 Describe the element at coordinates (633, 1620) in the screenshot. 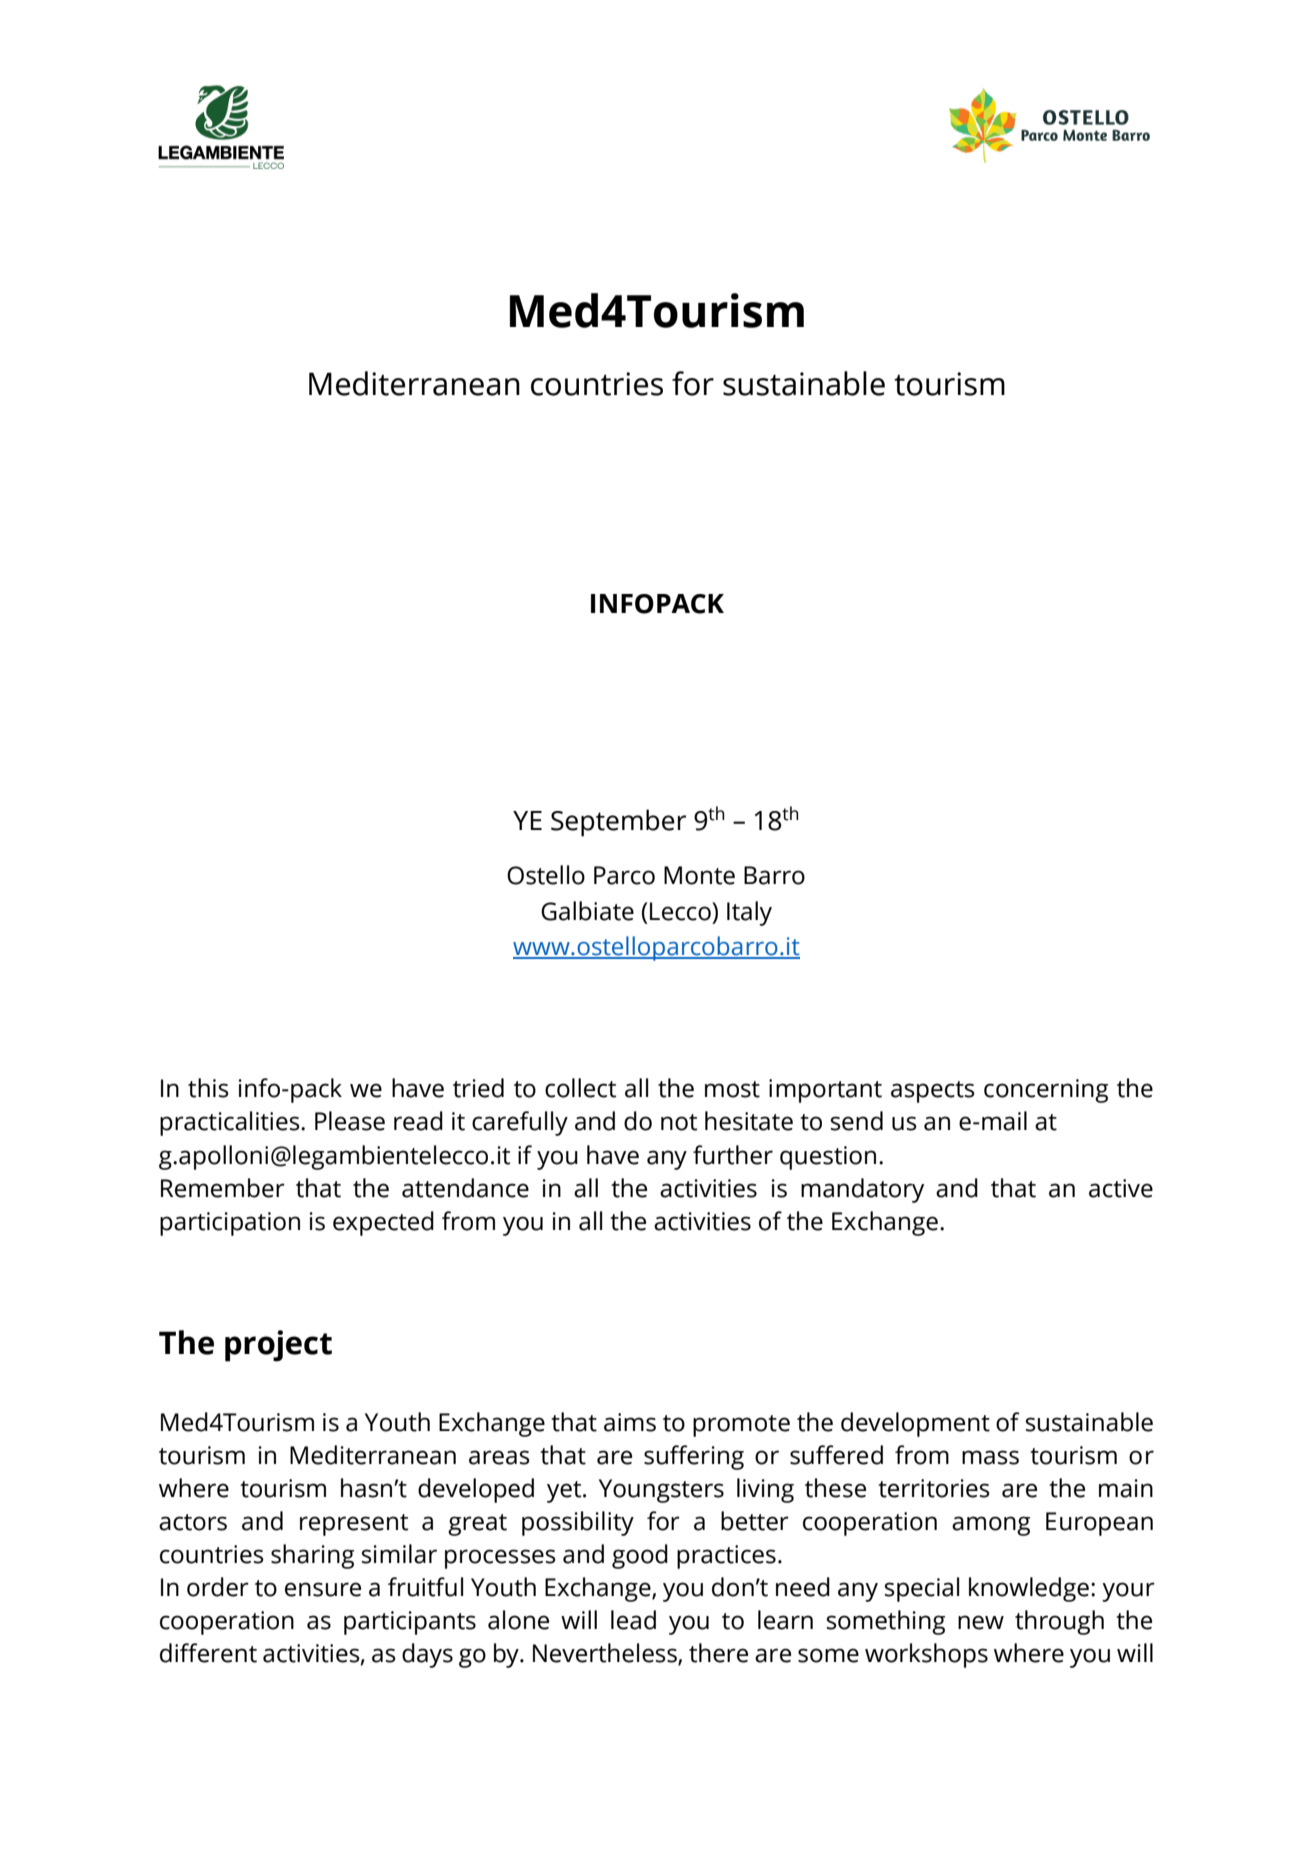

I see `lead` at that location.
